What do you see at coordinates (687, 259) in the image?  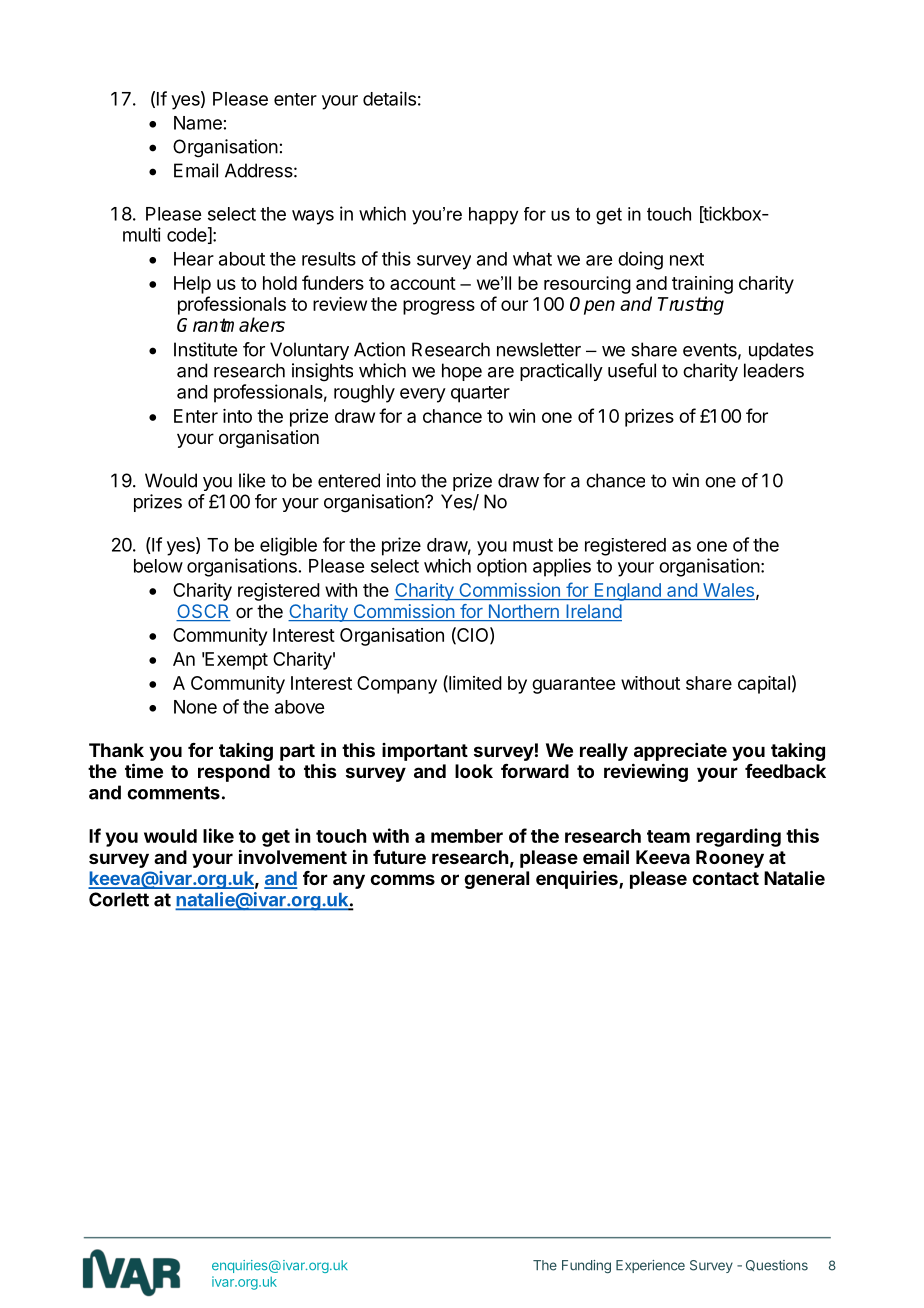 I see `next` at bounding box center [687, 259].
